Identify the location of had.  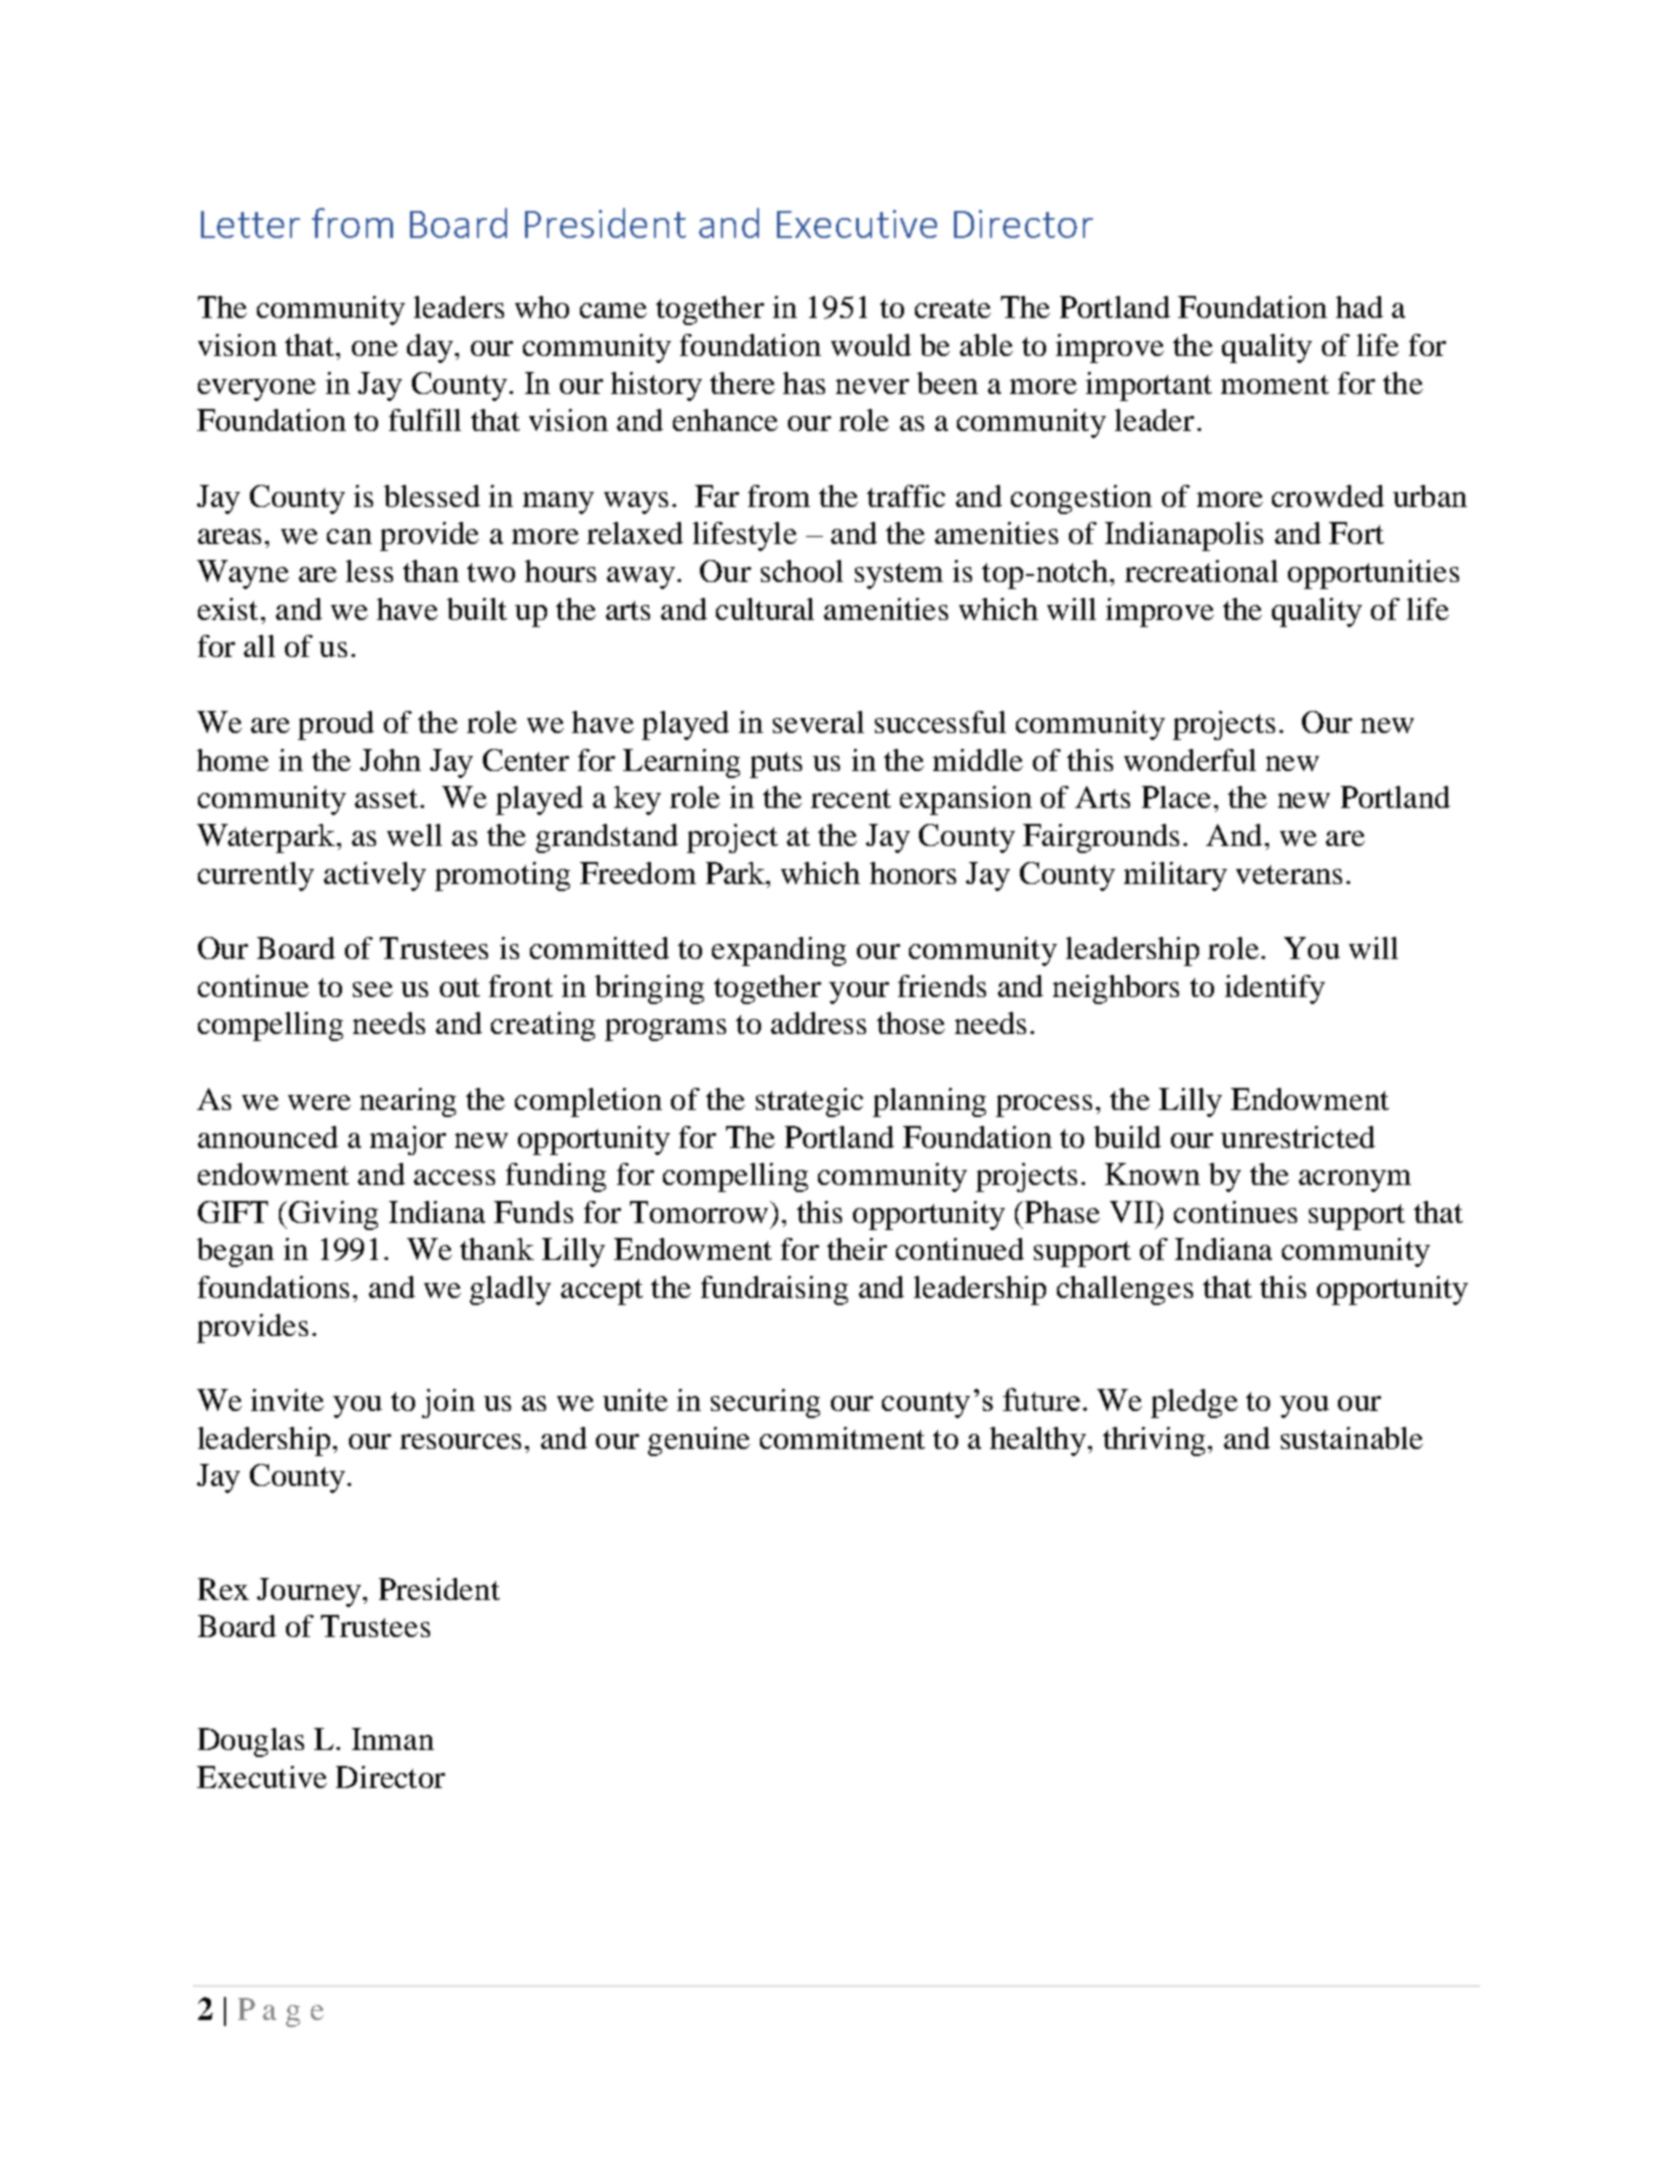
(1359, 307).
